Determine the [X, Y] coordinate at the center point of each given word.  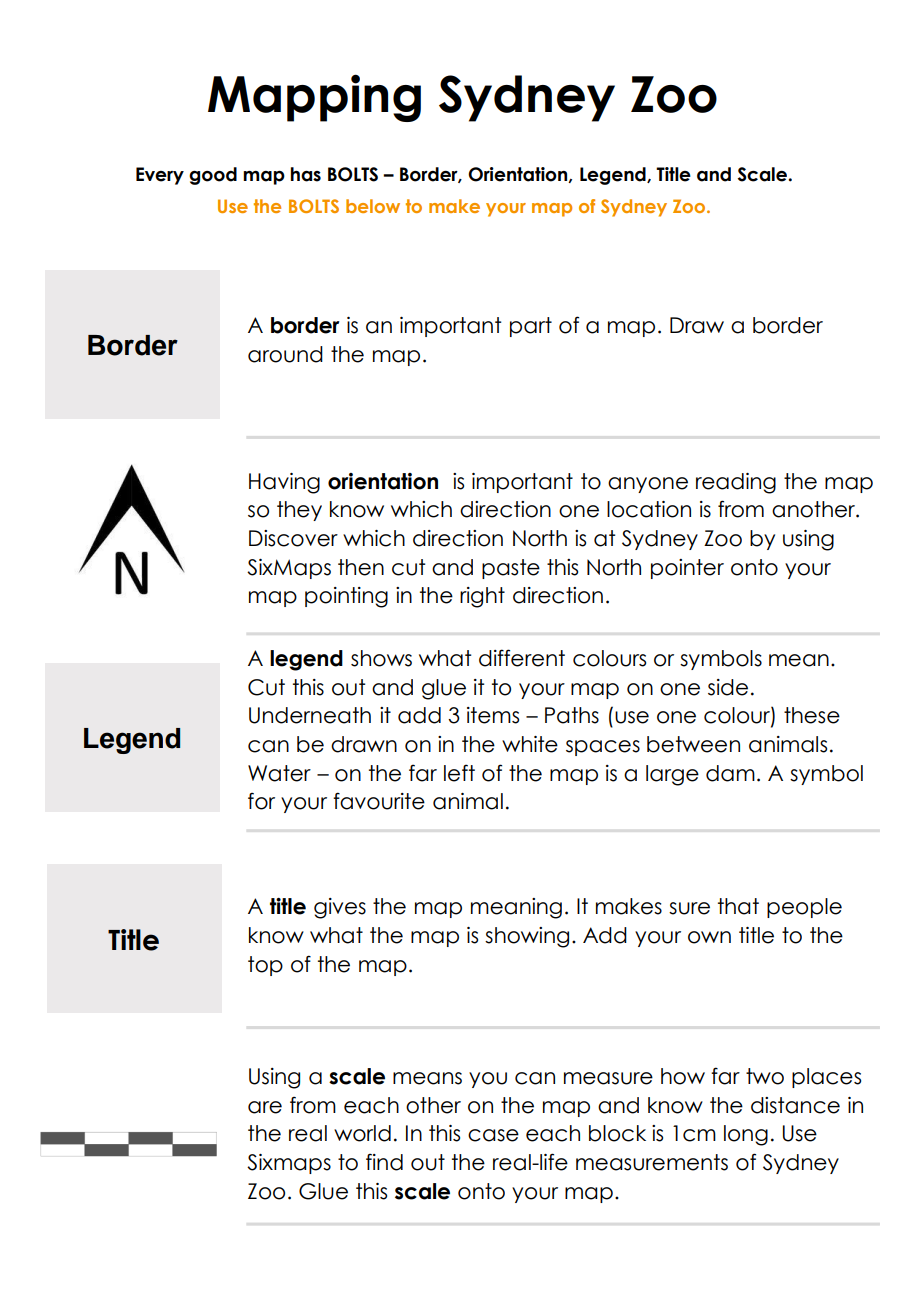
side [728, 687]
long [746, 1135]
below [373, 206]
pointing [346, 597]
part [531, 327]
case [493, 1135]
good [213, 176]
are [265, 1107]
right [482, 597]
